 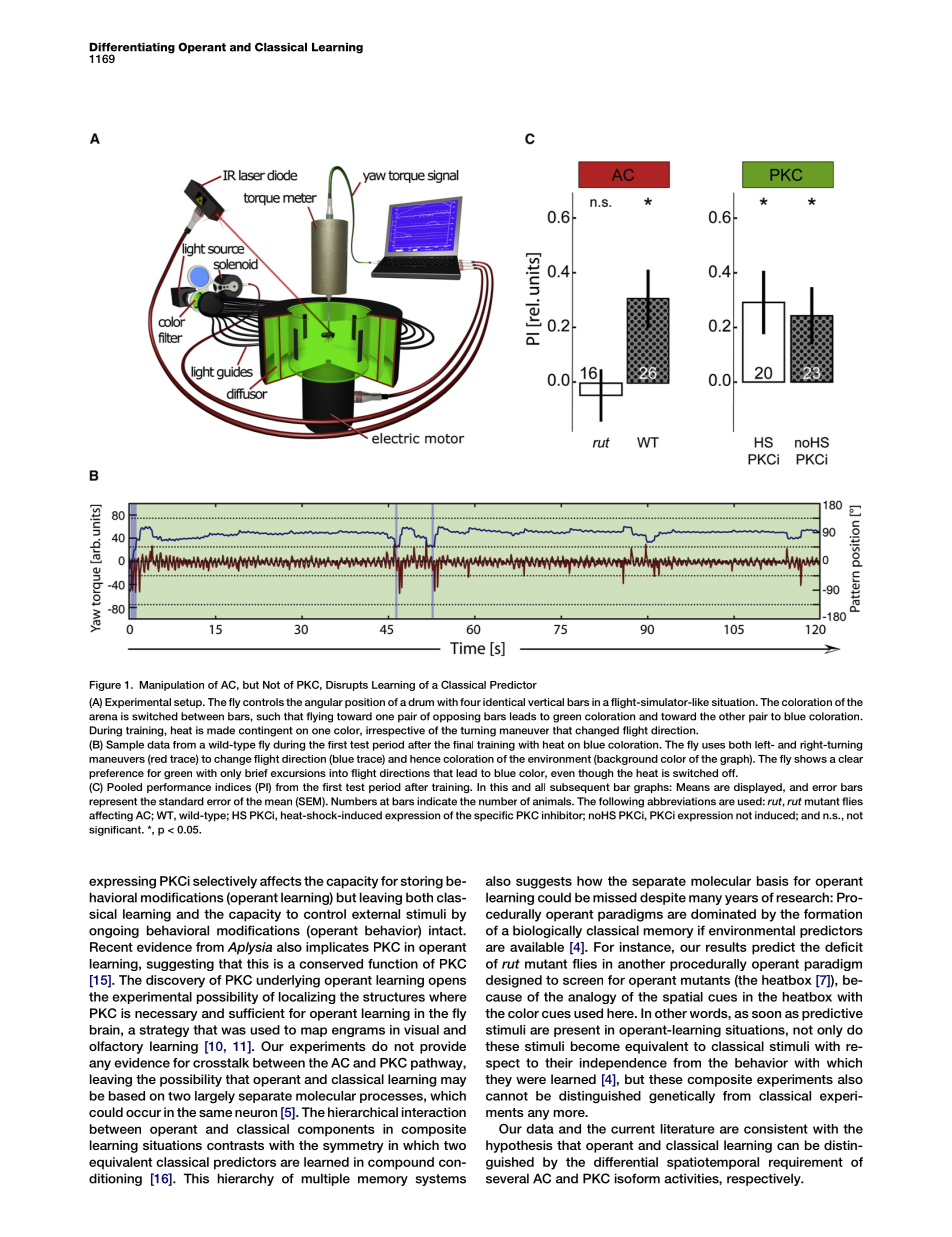 I want to click on several, so click(x=507, y=1178).
